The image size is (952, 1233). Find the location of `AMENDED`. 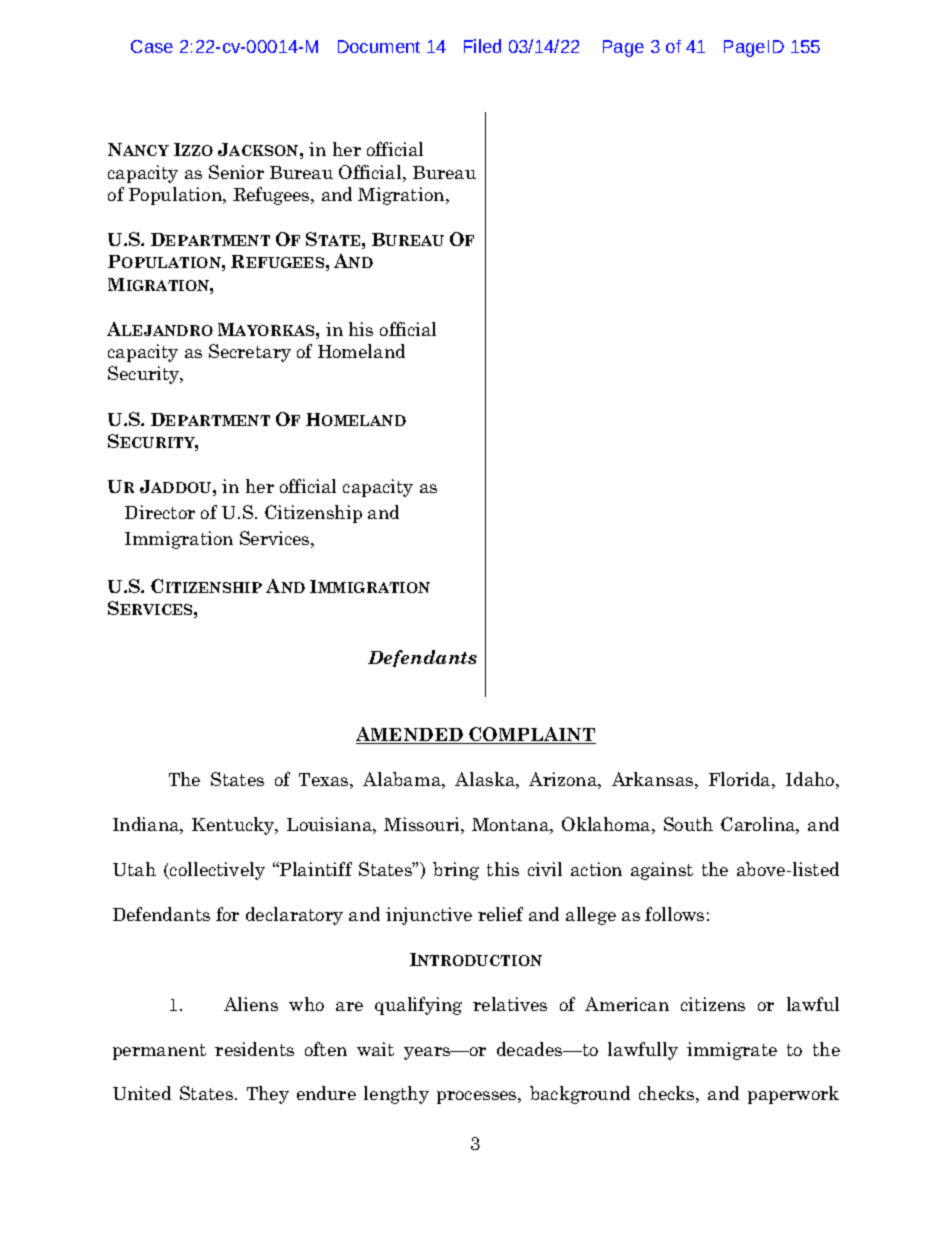

AMENDED is located at coordinates (410, 735).
